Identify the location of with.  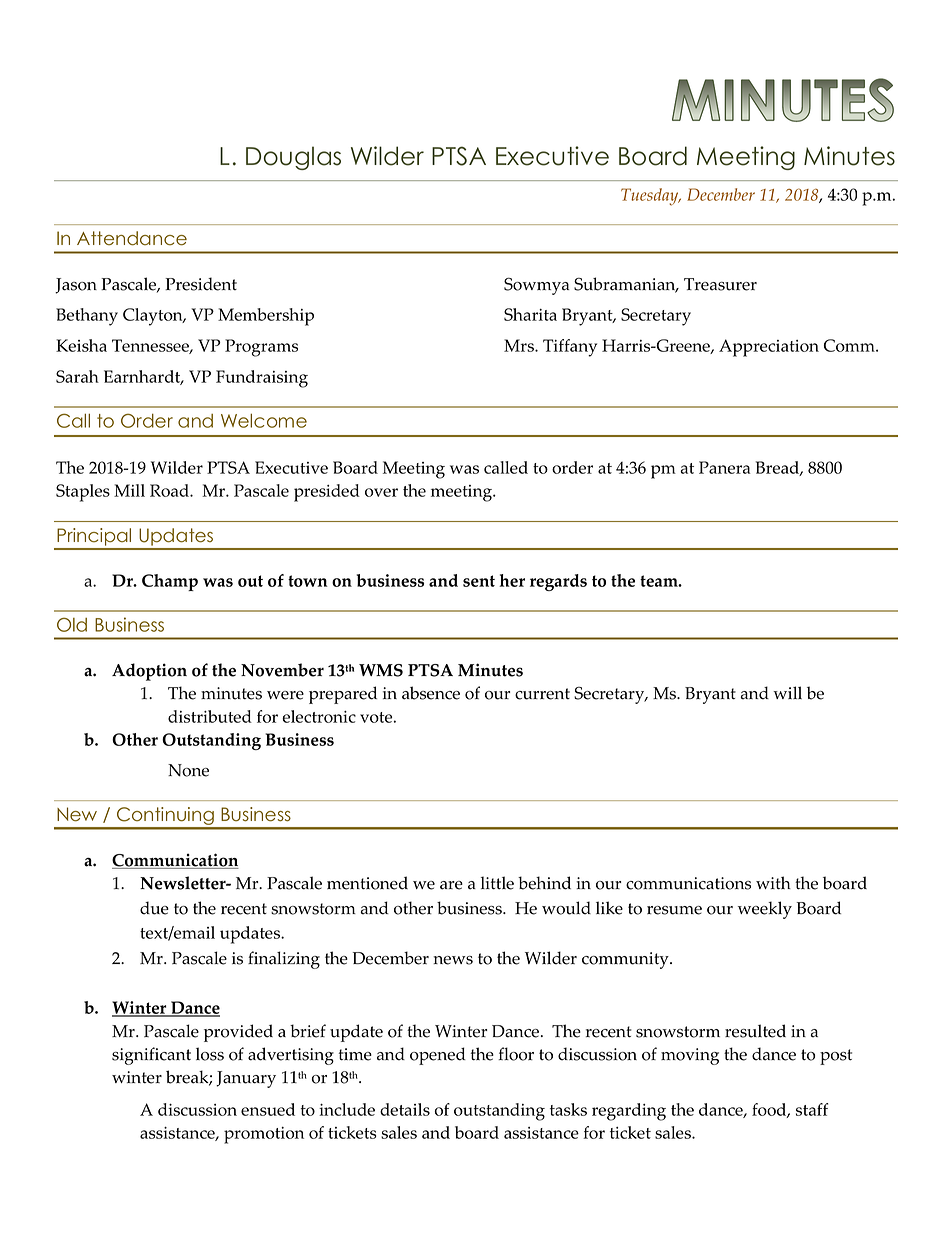
(773, 883).
